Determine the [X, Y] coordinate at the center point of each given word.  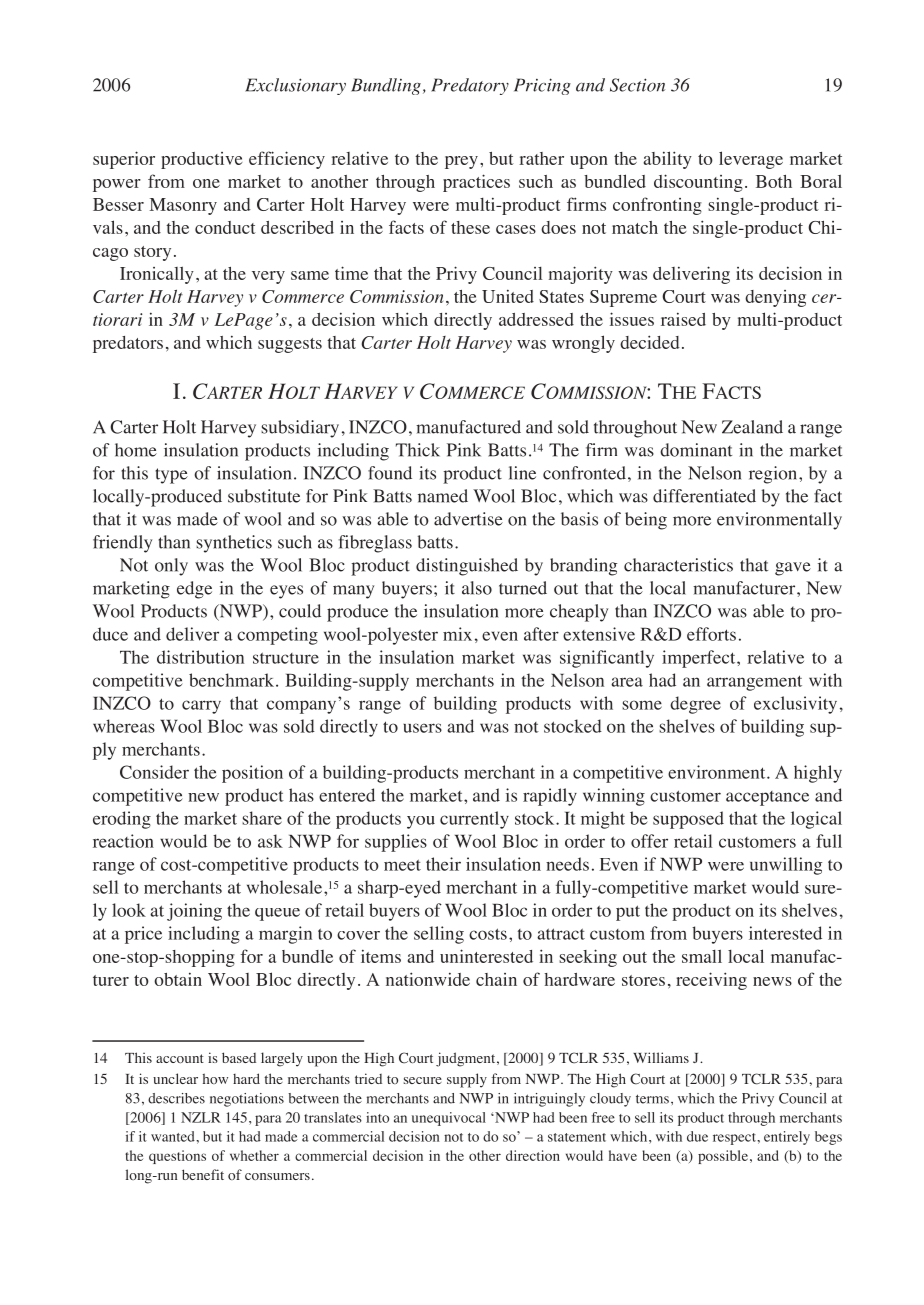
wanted [174, 1136]
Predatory [470, 86]
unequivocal [449, 1119]
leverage [751, 160]
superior [124, 160]
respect [735, 1139]
